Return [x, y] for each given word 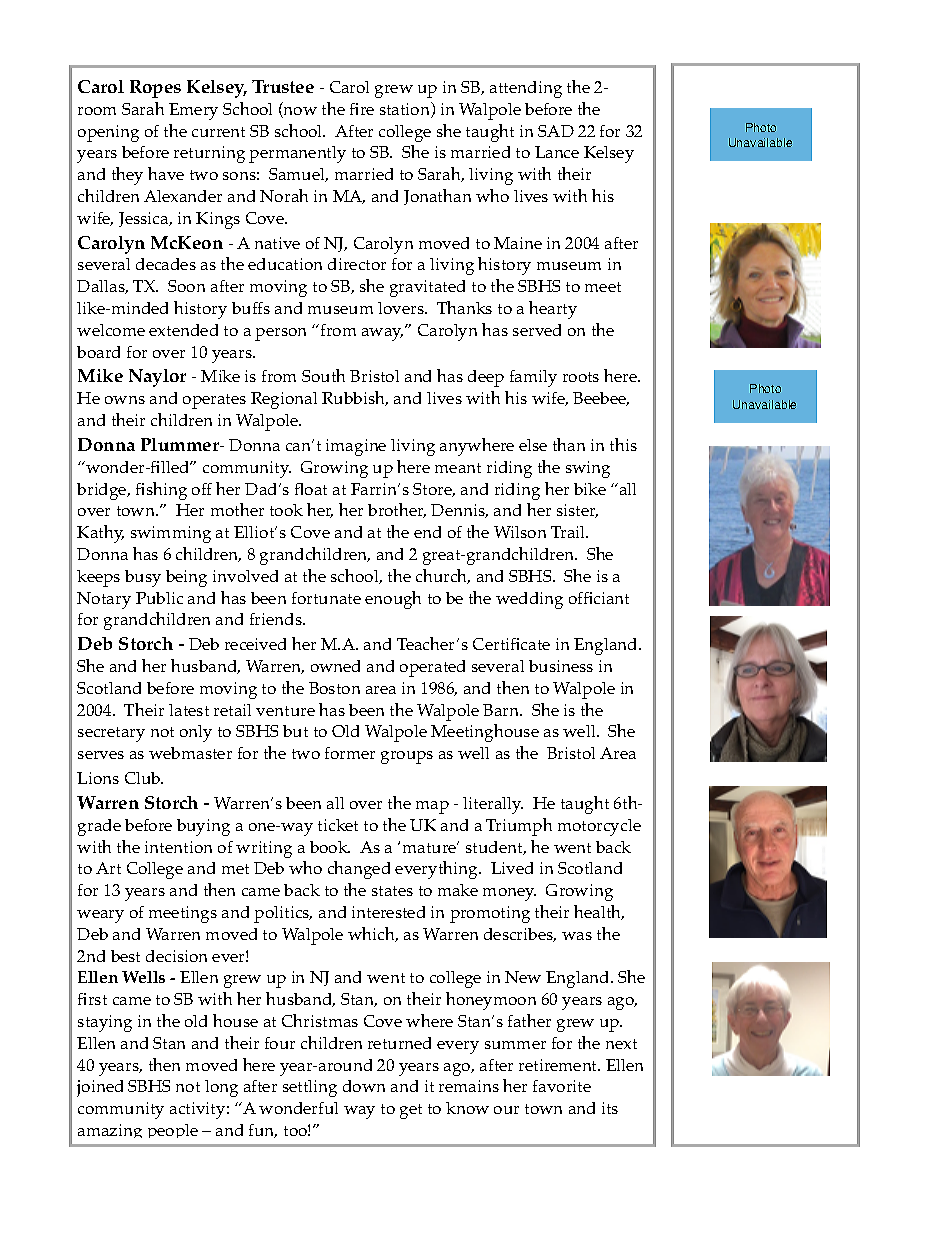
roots [581, 377]
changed [359, 870]
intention [178, 847]
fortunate [326, 598]
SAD [556, 131]
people [173, 1131]
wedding [529, 600]
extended [183, 330]
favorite [562, 1086]
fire [362, 109]
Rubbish [355, 398]
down [364, 1086]
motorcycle [599, 827]
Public [159, 598]
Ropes [155, 89]
